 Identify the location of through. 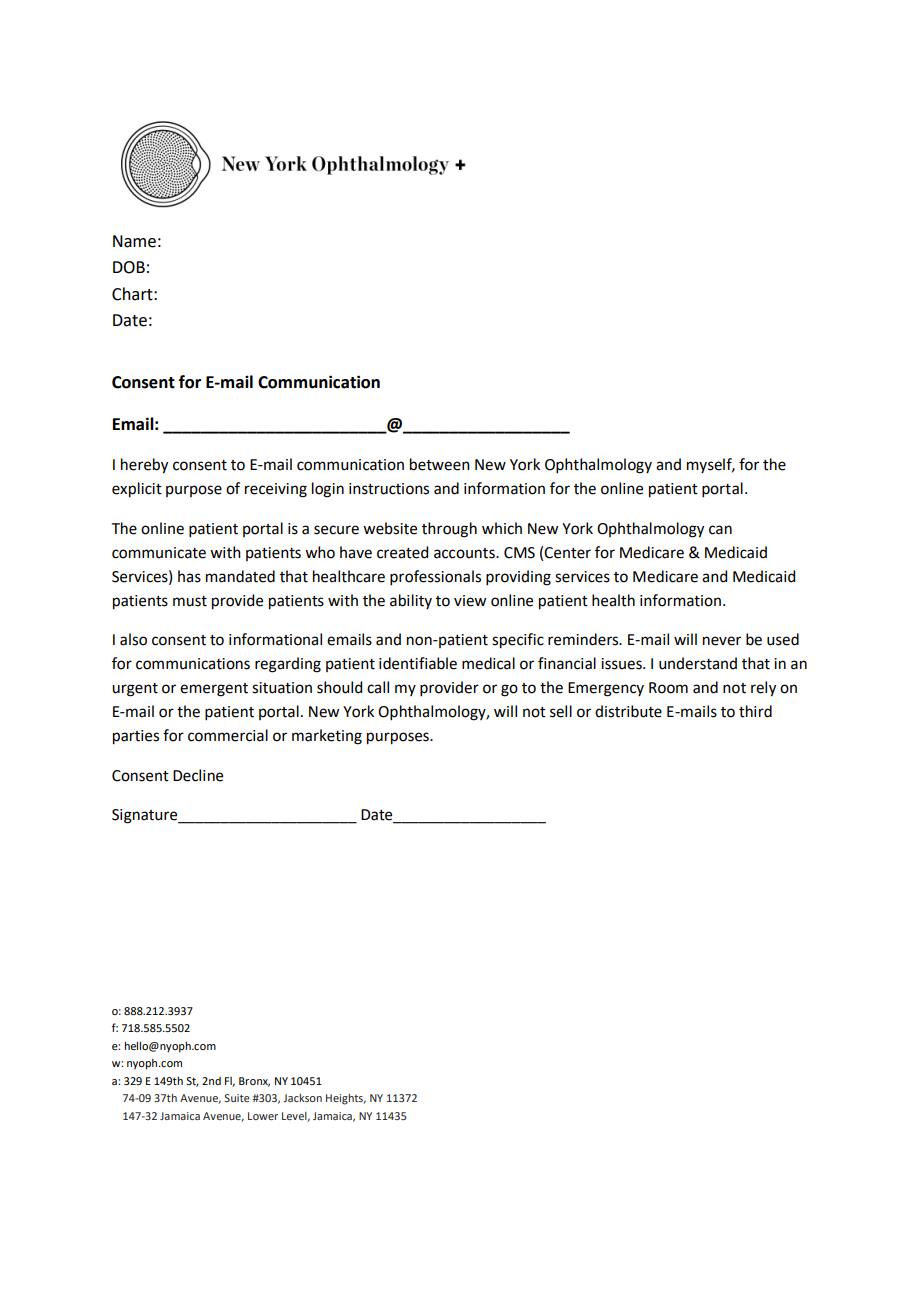
(449, 530).
